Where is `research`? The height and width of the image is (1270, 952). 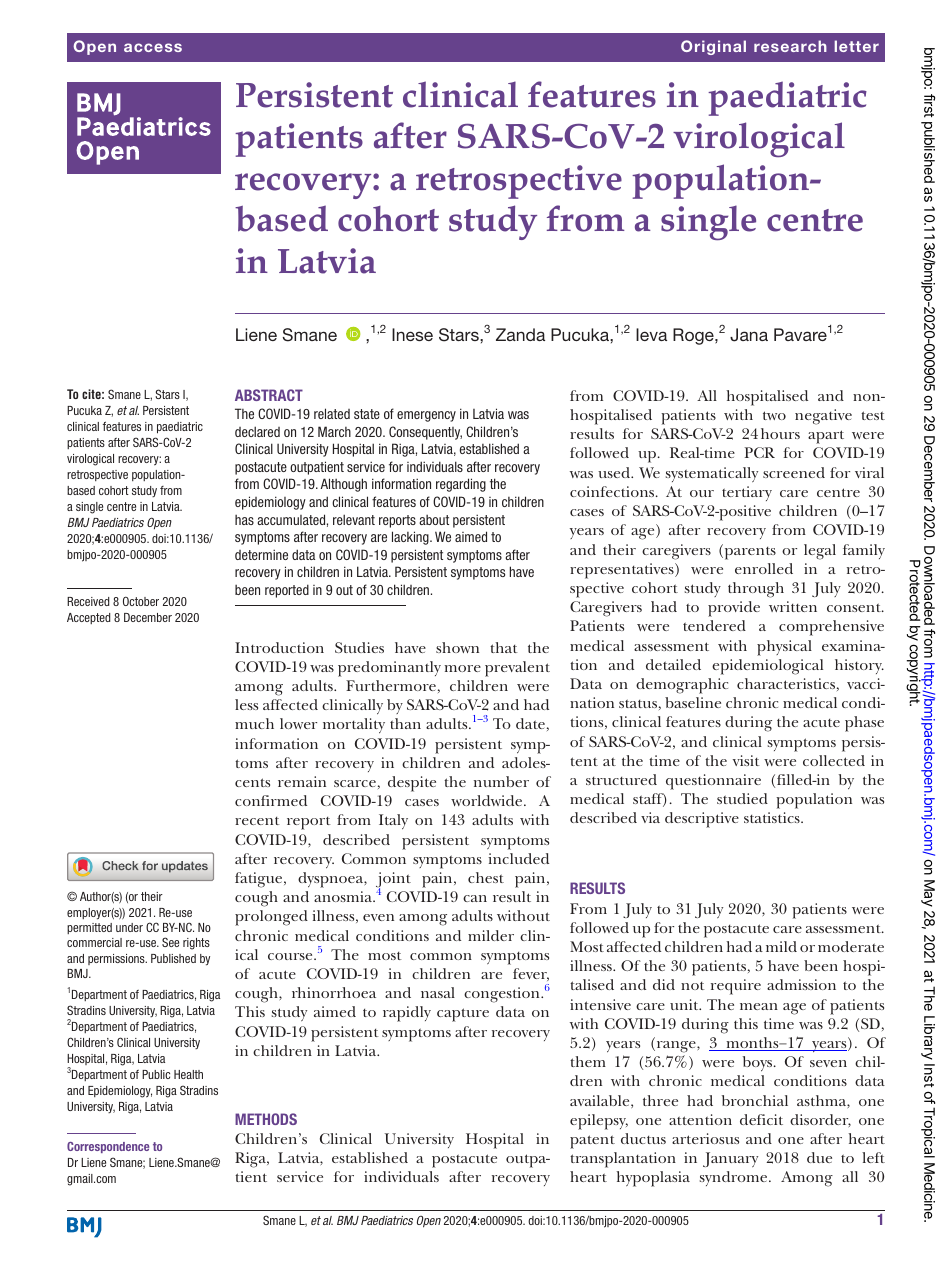 research is located at coordinates (790, 46).
